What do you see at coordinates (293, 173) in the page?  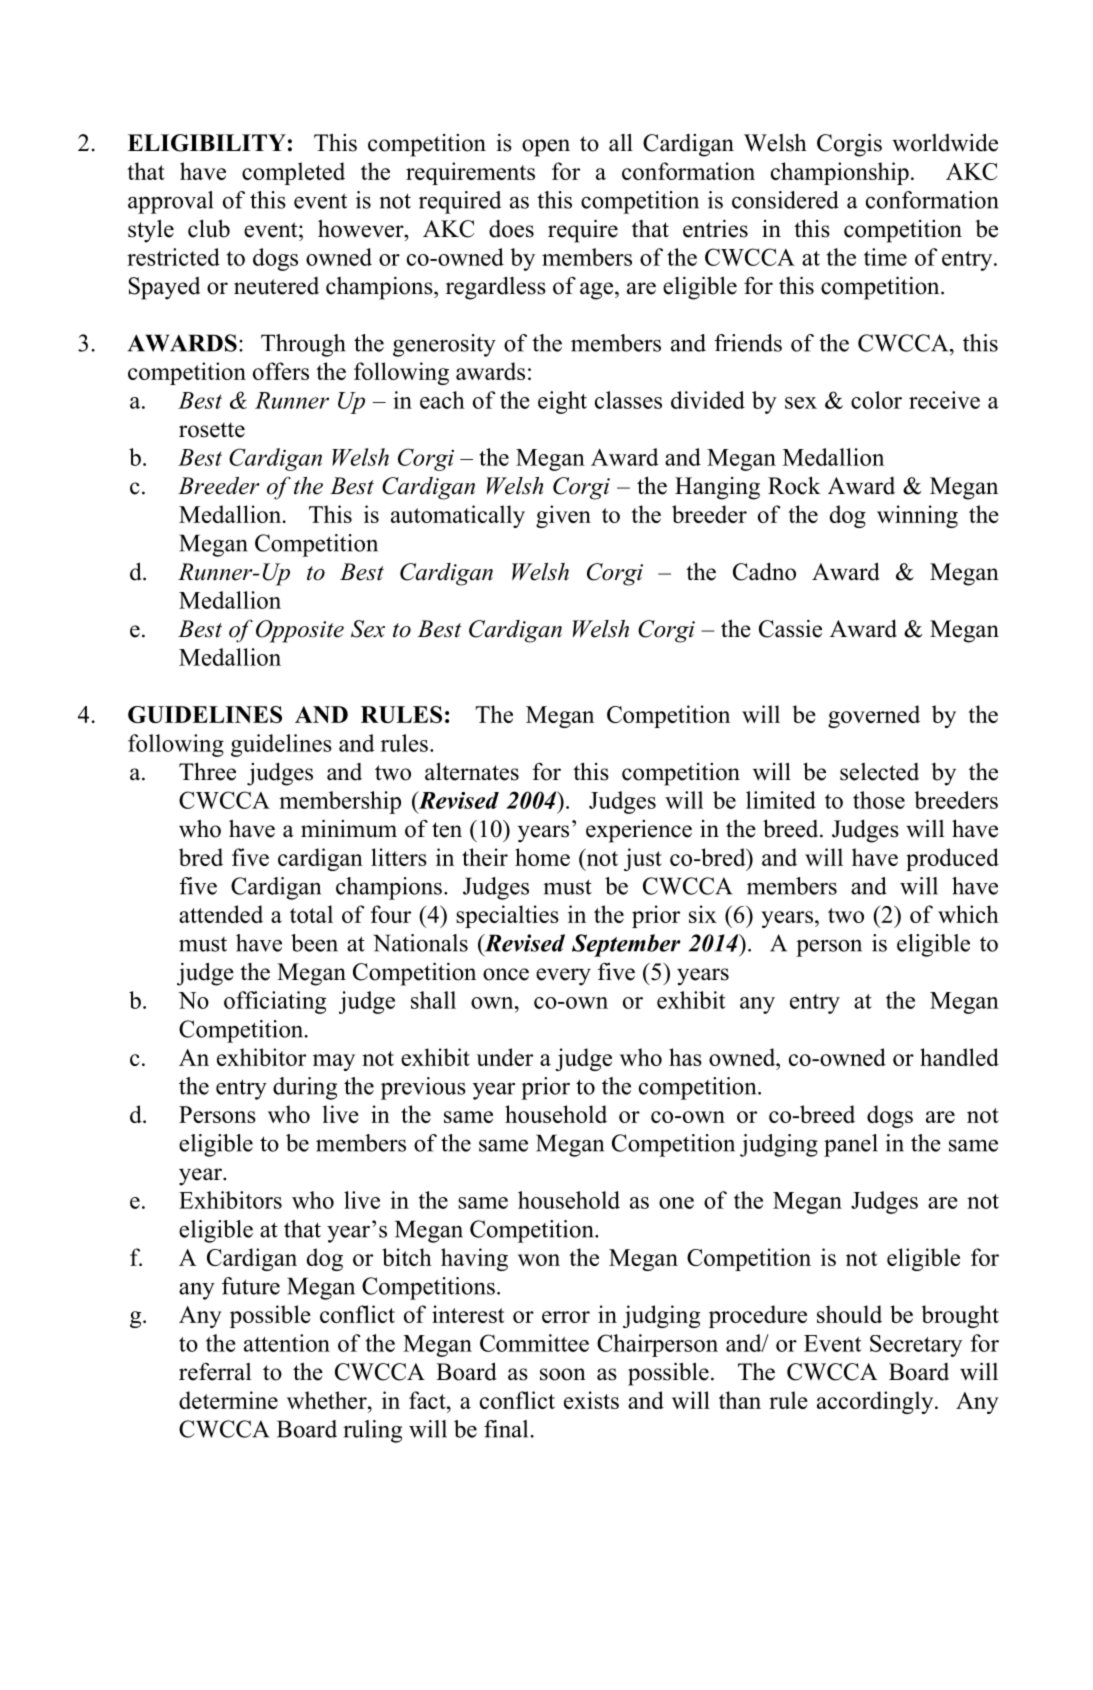 I see `completed` at bounding box center [293, 173].
